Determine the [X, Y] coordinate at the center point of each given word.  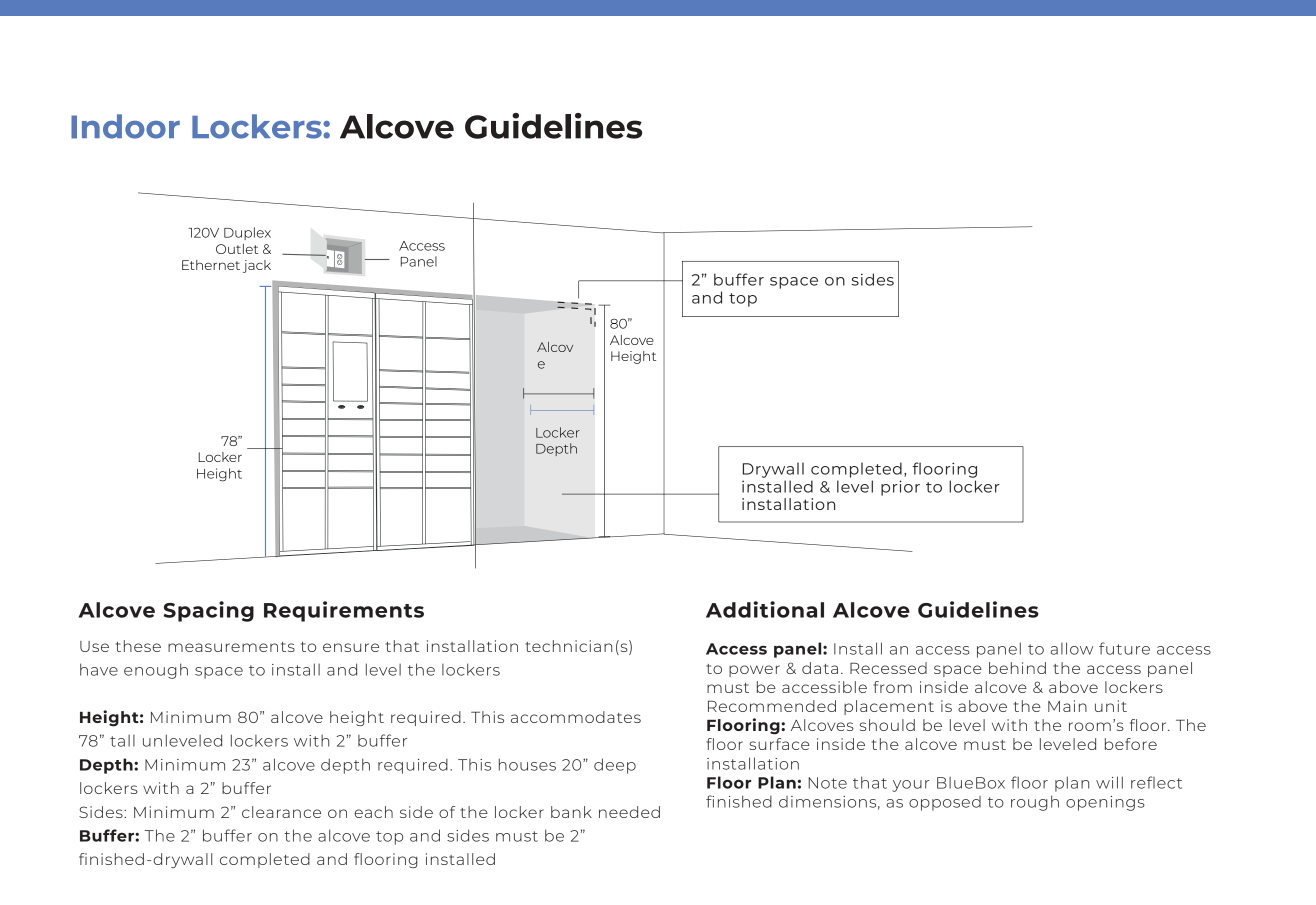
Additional [765, 609]
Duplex [247, 233]
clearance [281, 812]
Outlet [237, 249]
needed [629, 812]
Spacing [209, 611]
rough [1035, 803]
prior [900, 488]
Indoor [125, 126]
